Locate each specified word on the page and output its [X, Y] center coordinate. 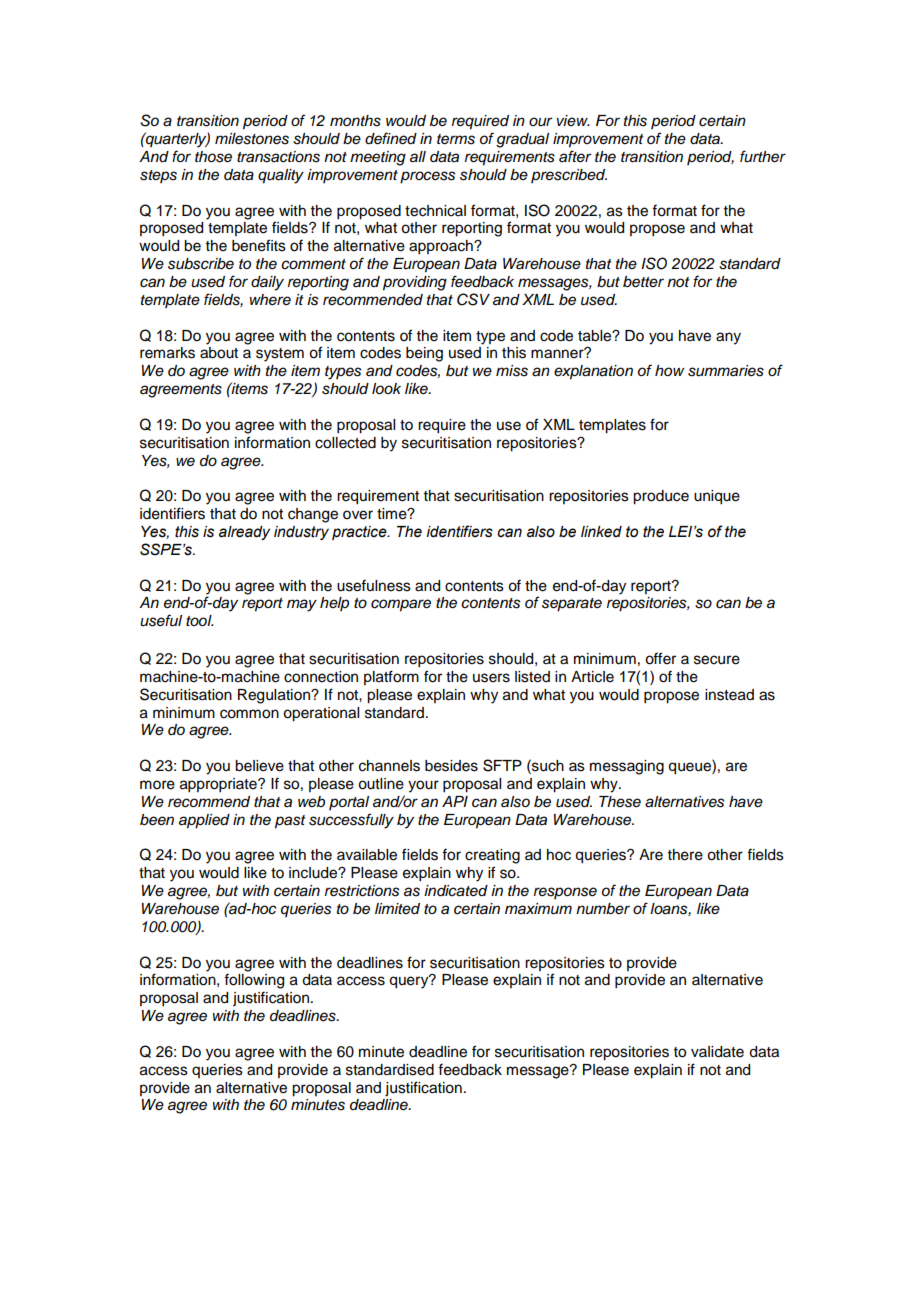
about [219, 353]
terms [456, 139]
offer [660, 658]
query [410, 982]
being [424, 354]
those [213, 157]
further [763, 156]
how [669, 370]
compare [401, 605]
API [455, 801]
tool [200, 620]
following [254, 981]
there [685, 855]
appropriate [219, 785]
